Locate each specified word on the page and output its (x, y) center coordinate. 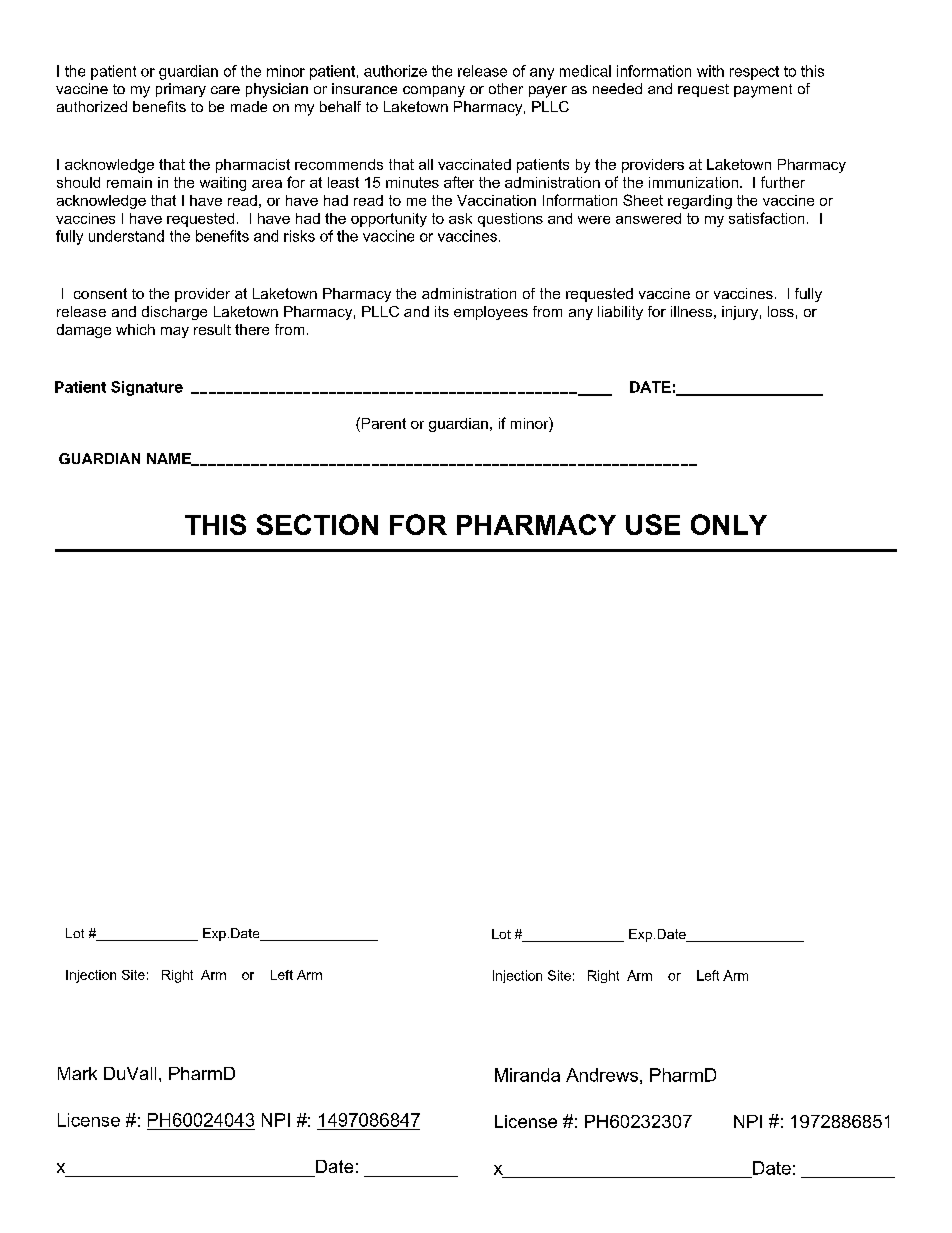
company (434, 91)
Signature (147, 388)
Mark (77, 1073)
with (710, 71)
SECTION (317, 524)
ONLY (729, 524)
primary (181, 90)
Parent (382, 423)
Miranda (527, 1075)
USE (653, 524)
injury (740, 313)
